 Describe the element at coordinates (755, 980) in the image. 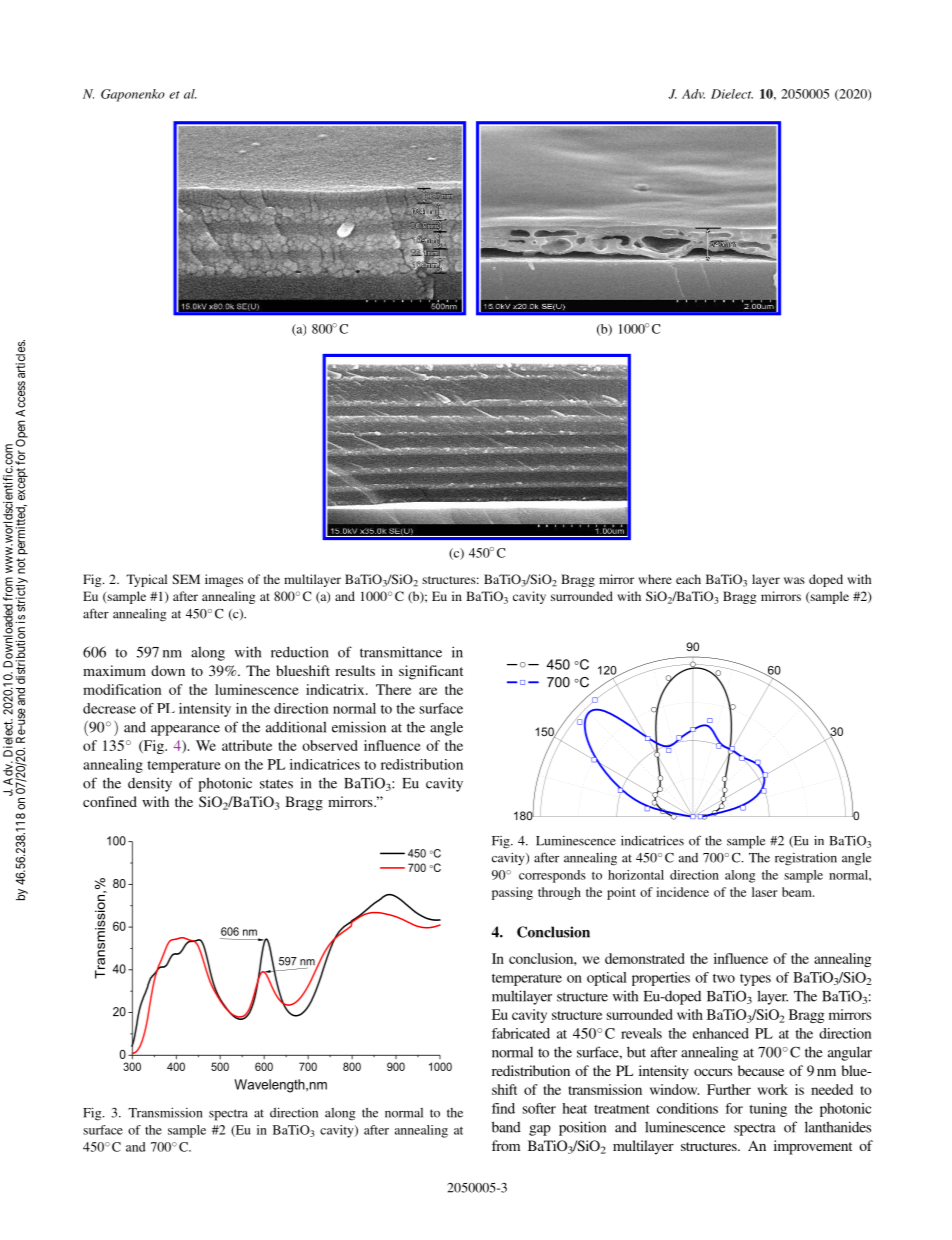

I see `types` at that location.
